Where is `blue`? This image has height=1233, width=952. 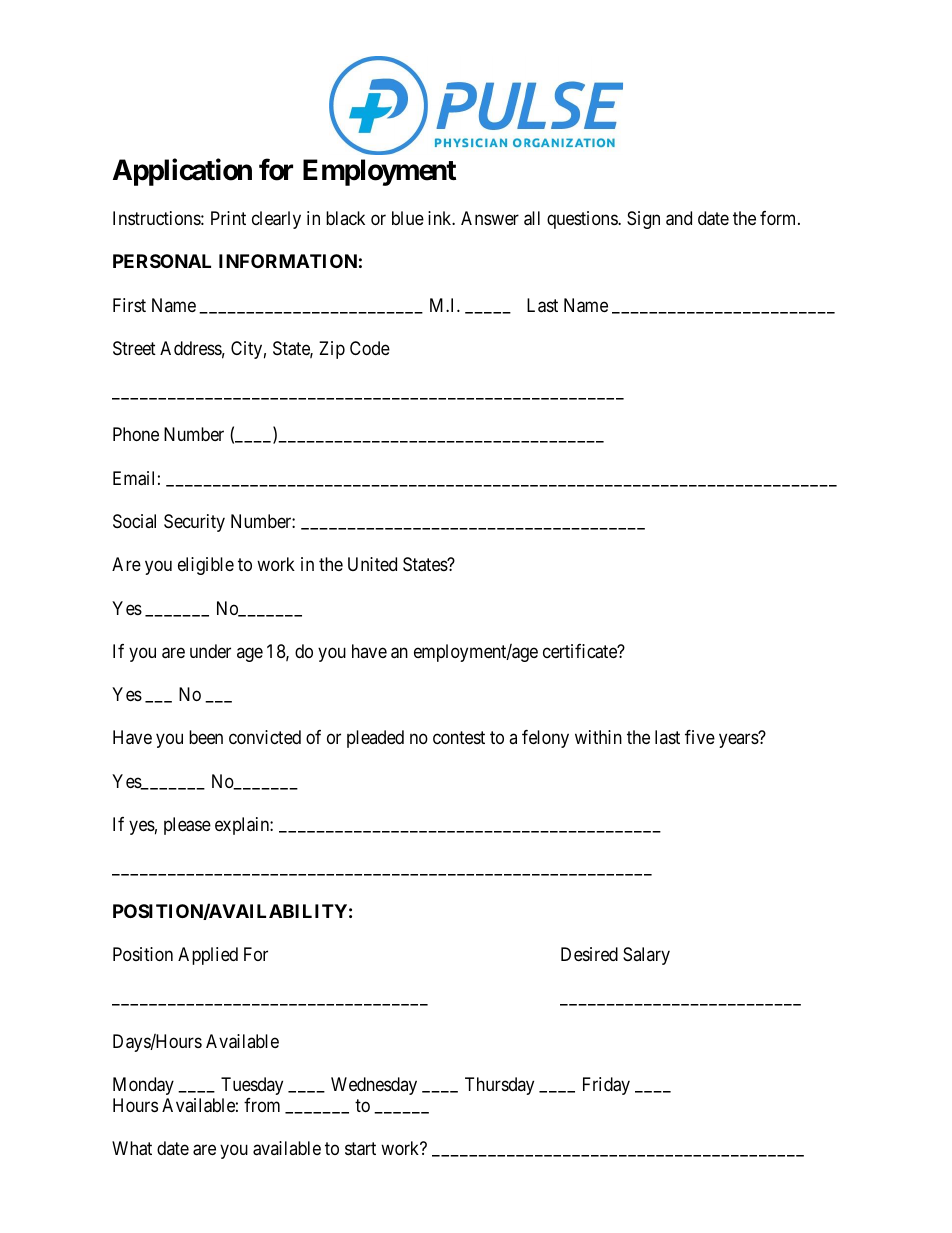 blue is located at coordinates (408, 218).
